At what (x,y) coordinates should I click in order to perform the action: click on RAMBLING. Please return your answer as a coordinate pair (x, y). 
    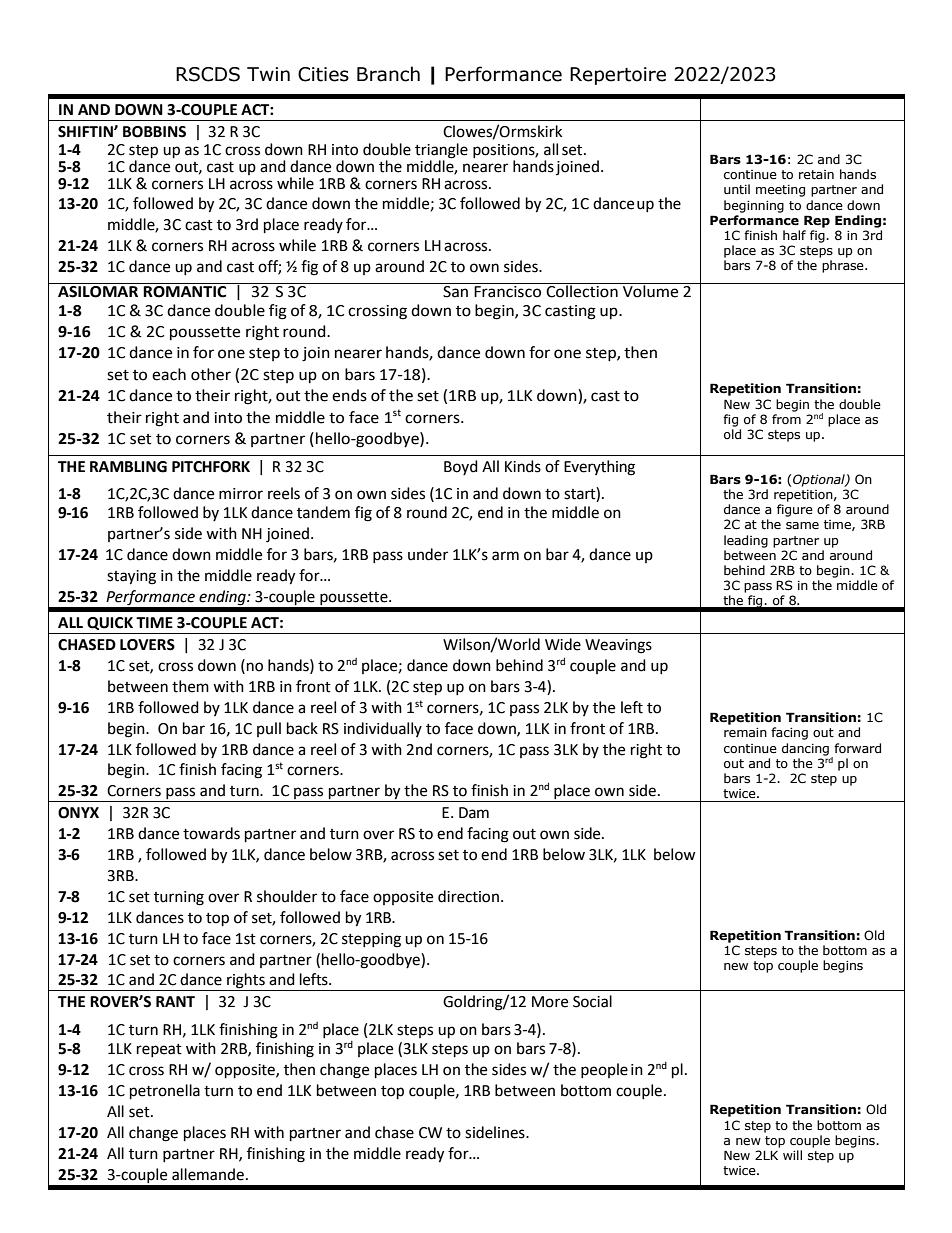
    Looking at the image, I should click on (128, 467).
